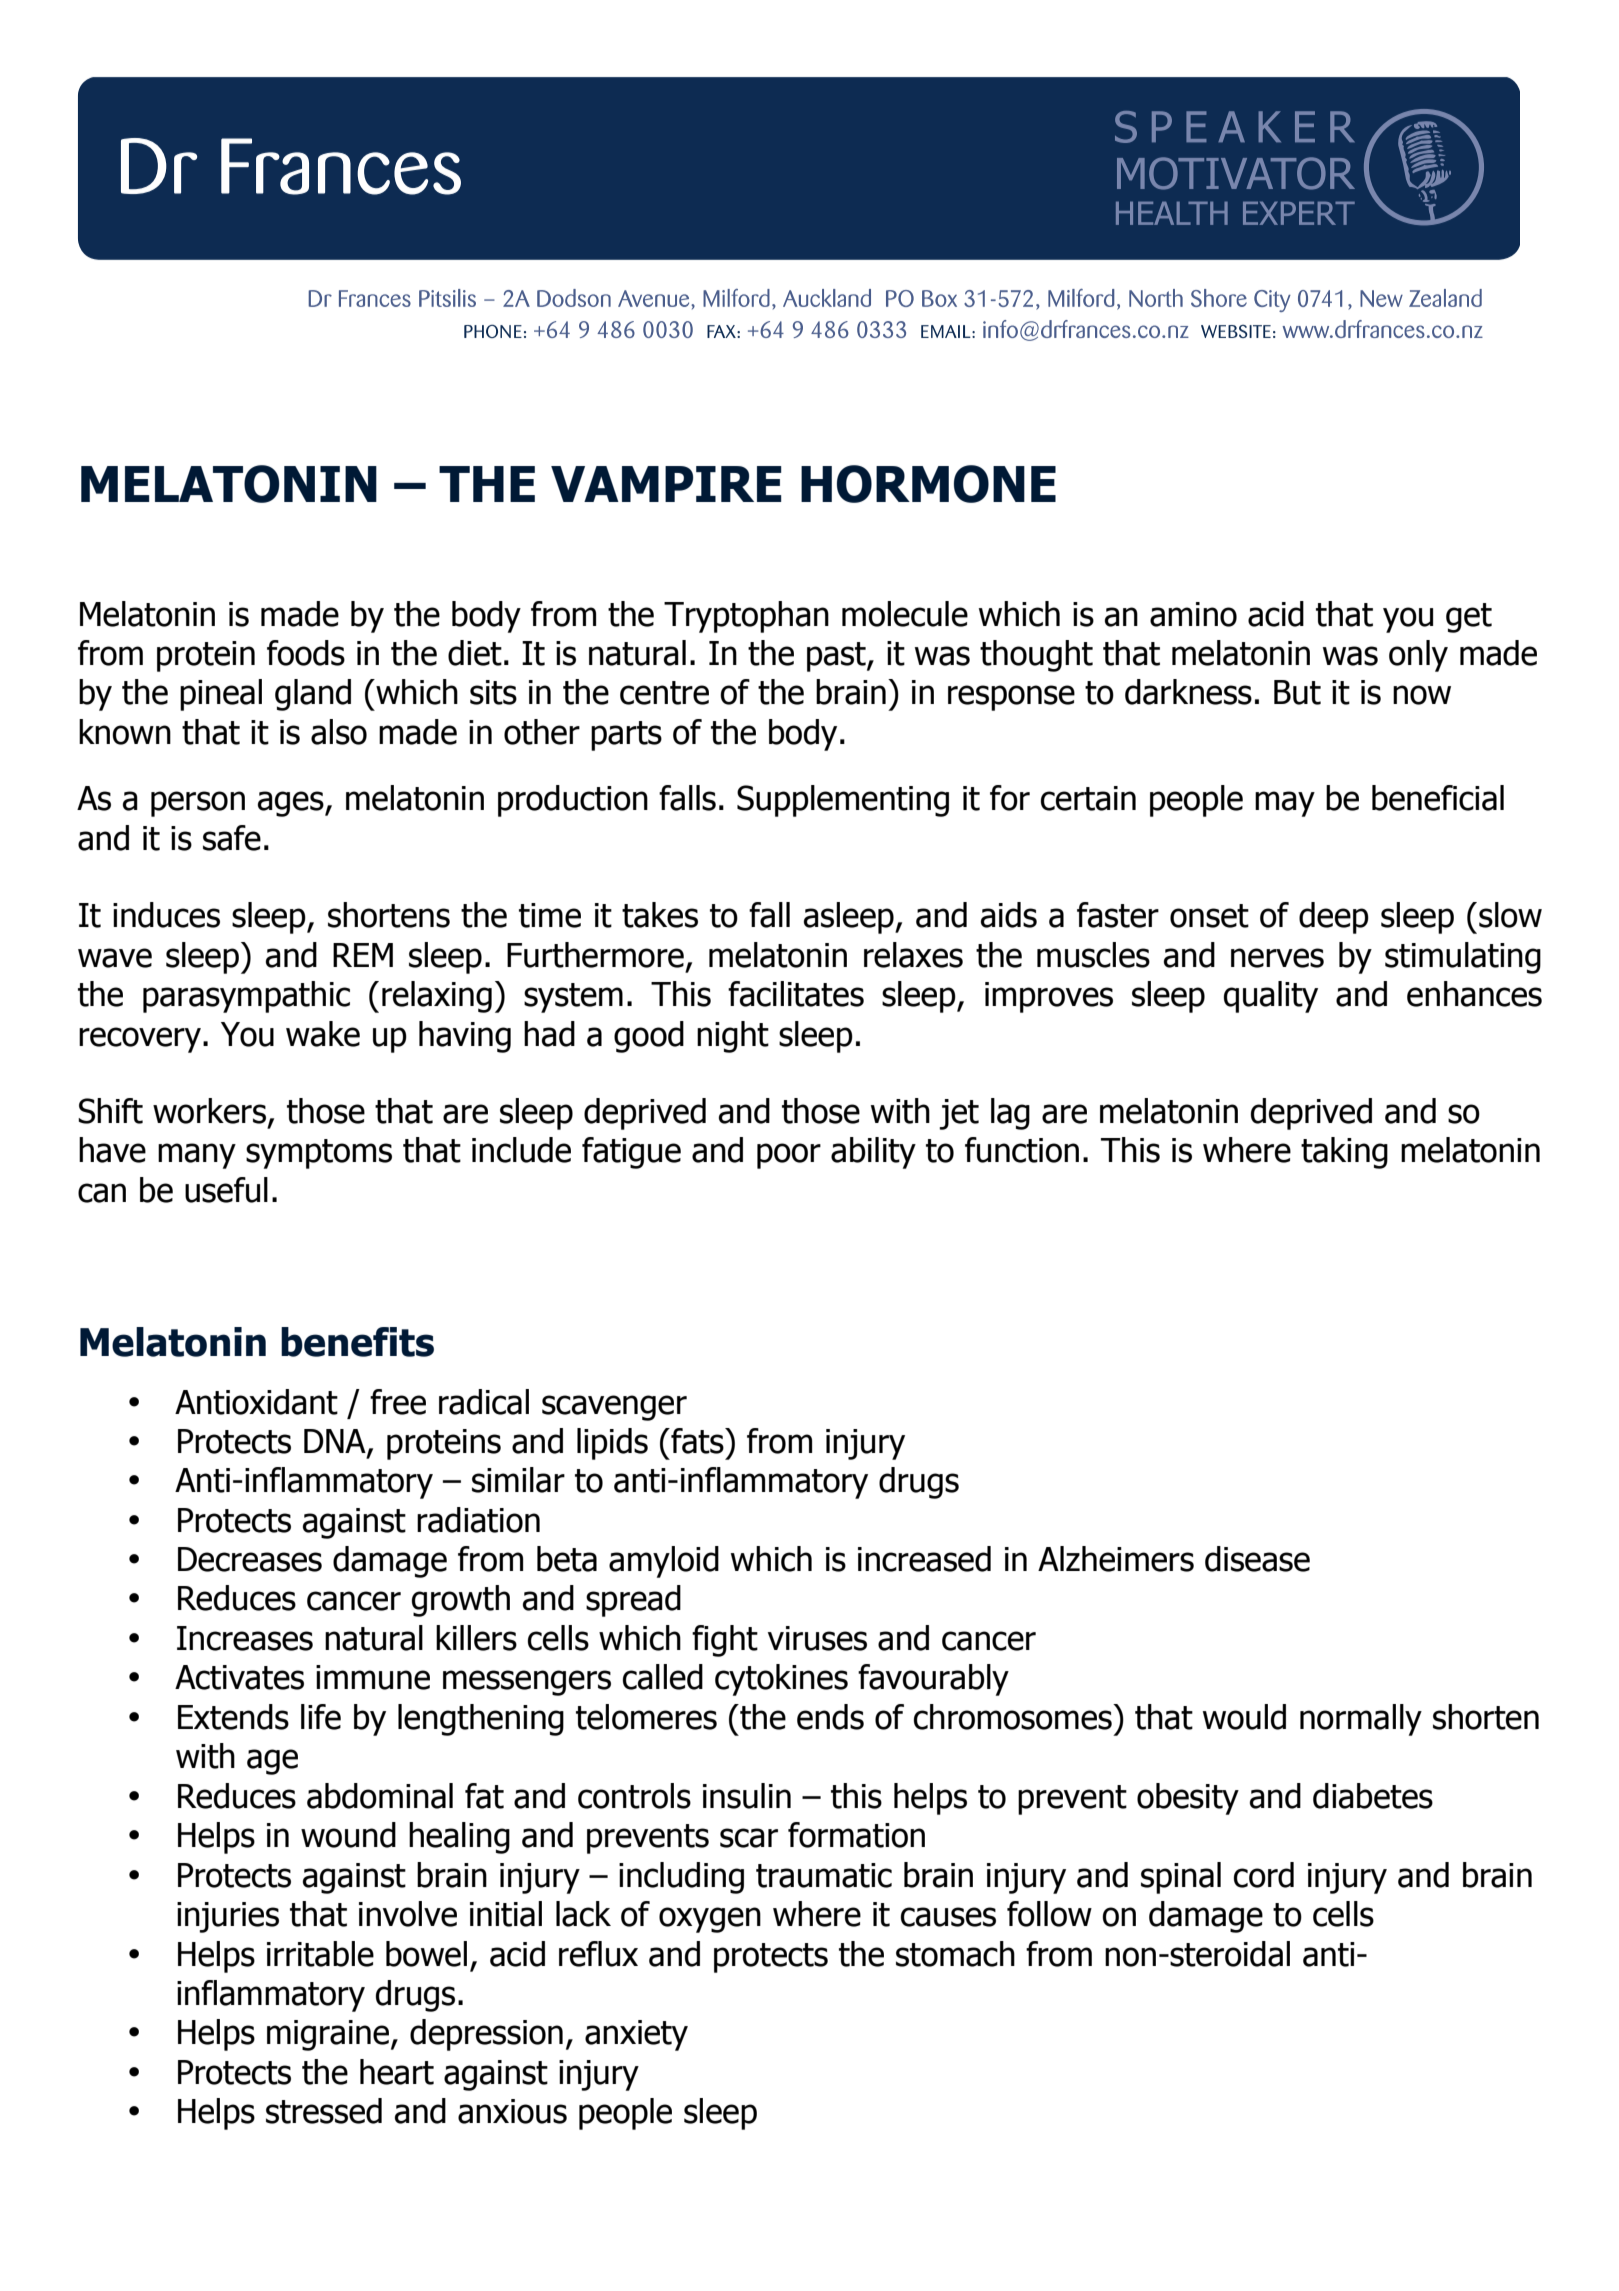  What do you see at coordinates (733, 1037) in the screenshot?
I see `night` at bounding box center [733, 1037].
